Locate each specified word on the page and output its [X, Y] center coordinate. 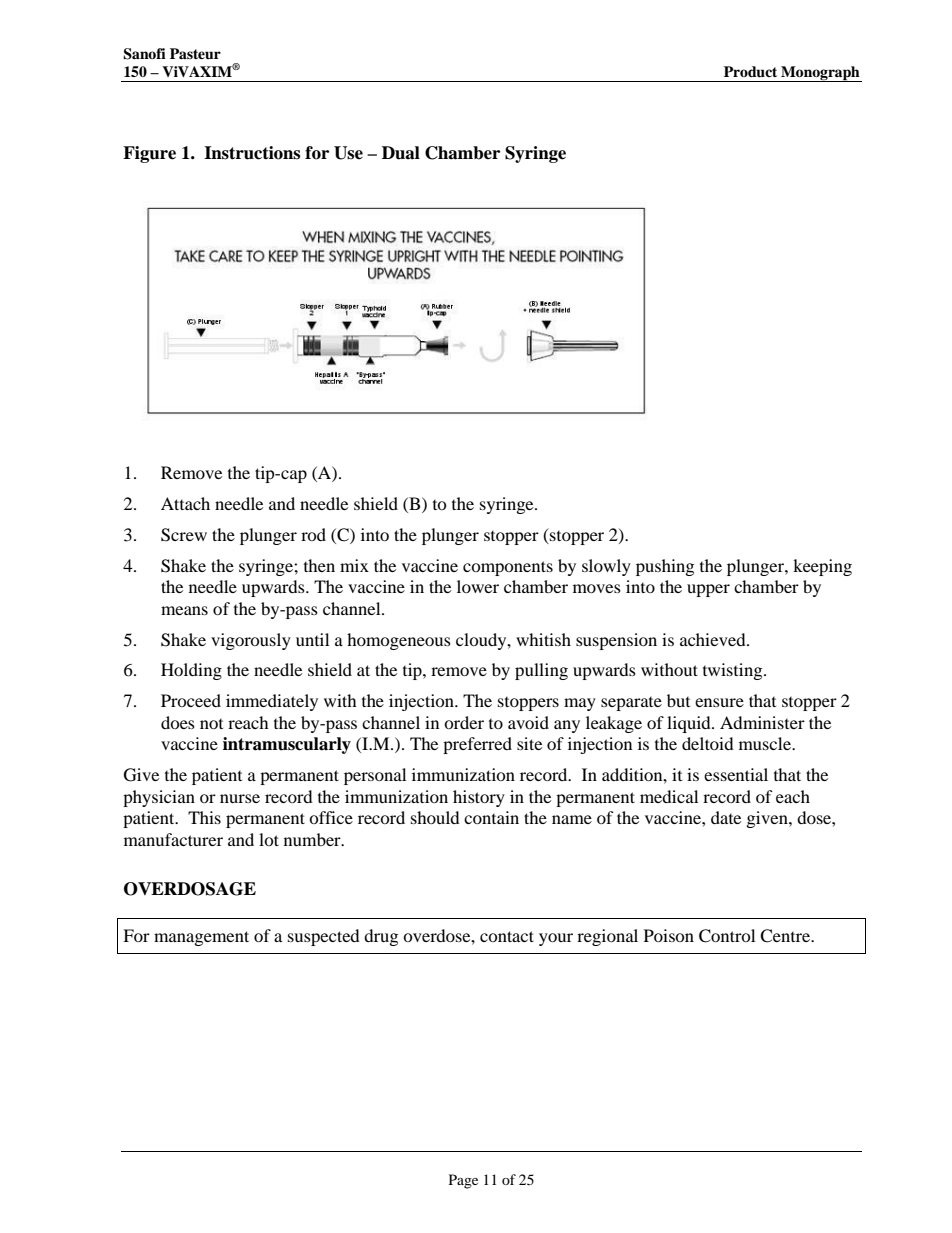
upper [708, 590]
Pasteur [195, 53]
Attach [185, 503]
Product [750, 72]
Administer [762, 722]
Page [463, 1181]
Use [348, 153]
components [508, 568]
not [211, 724]
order [464, 722]
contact [507, 936]
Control [727, 936]
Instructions [252, 153]
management [201, 938]
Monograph [820, 74]
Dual [401, 153]
